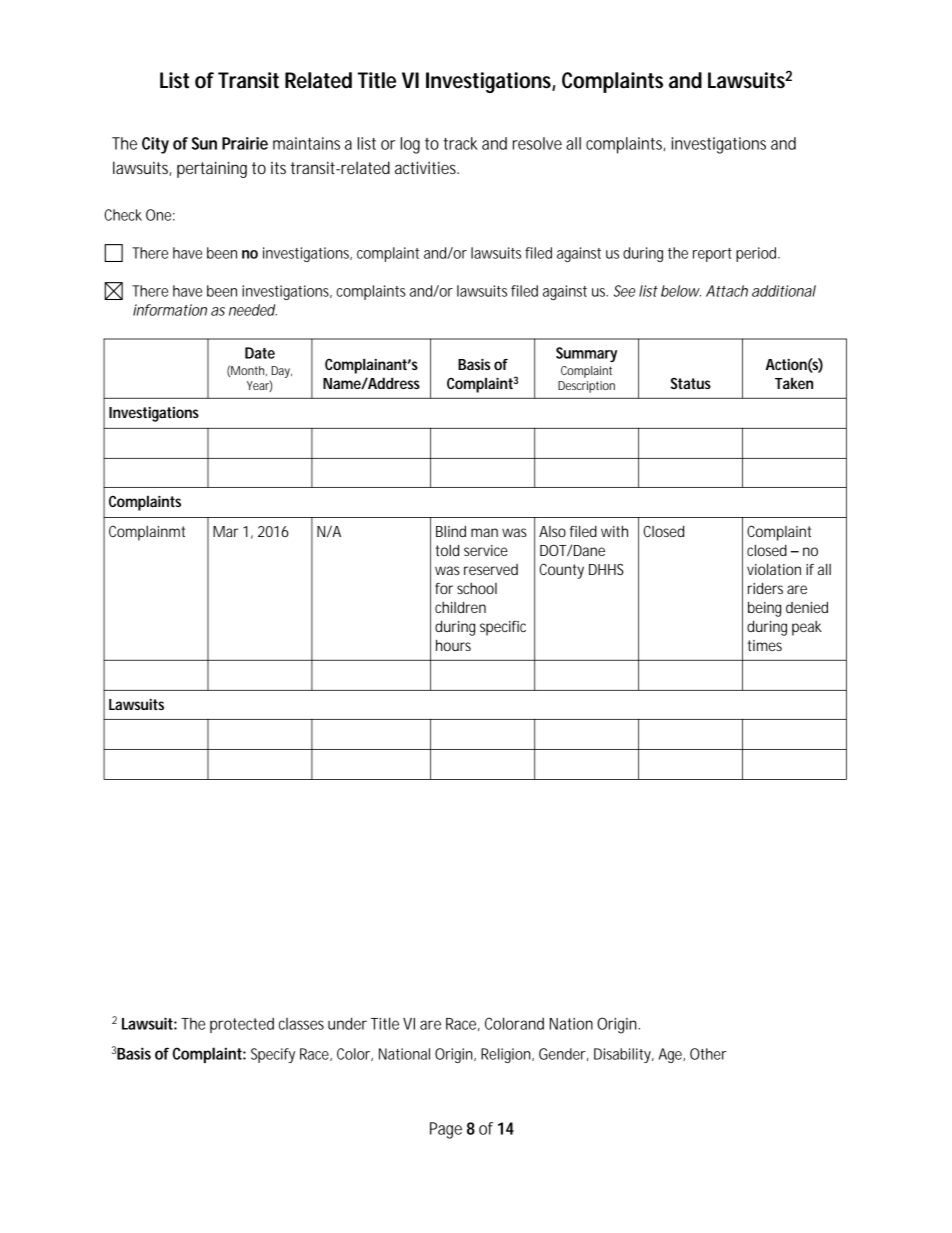 This screenshot has height=1233, width=952. Describe the element at coordinates (712, 255) in the screenshot. I see `report` at that location.
